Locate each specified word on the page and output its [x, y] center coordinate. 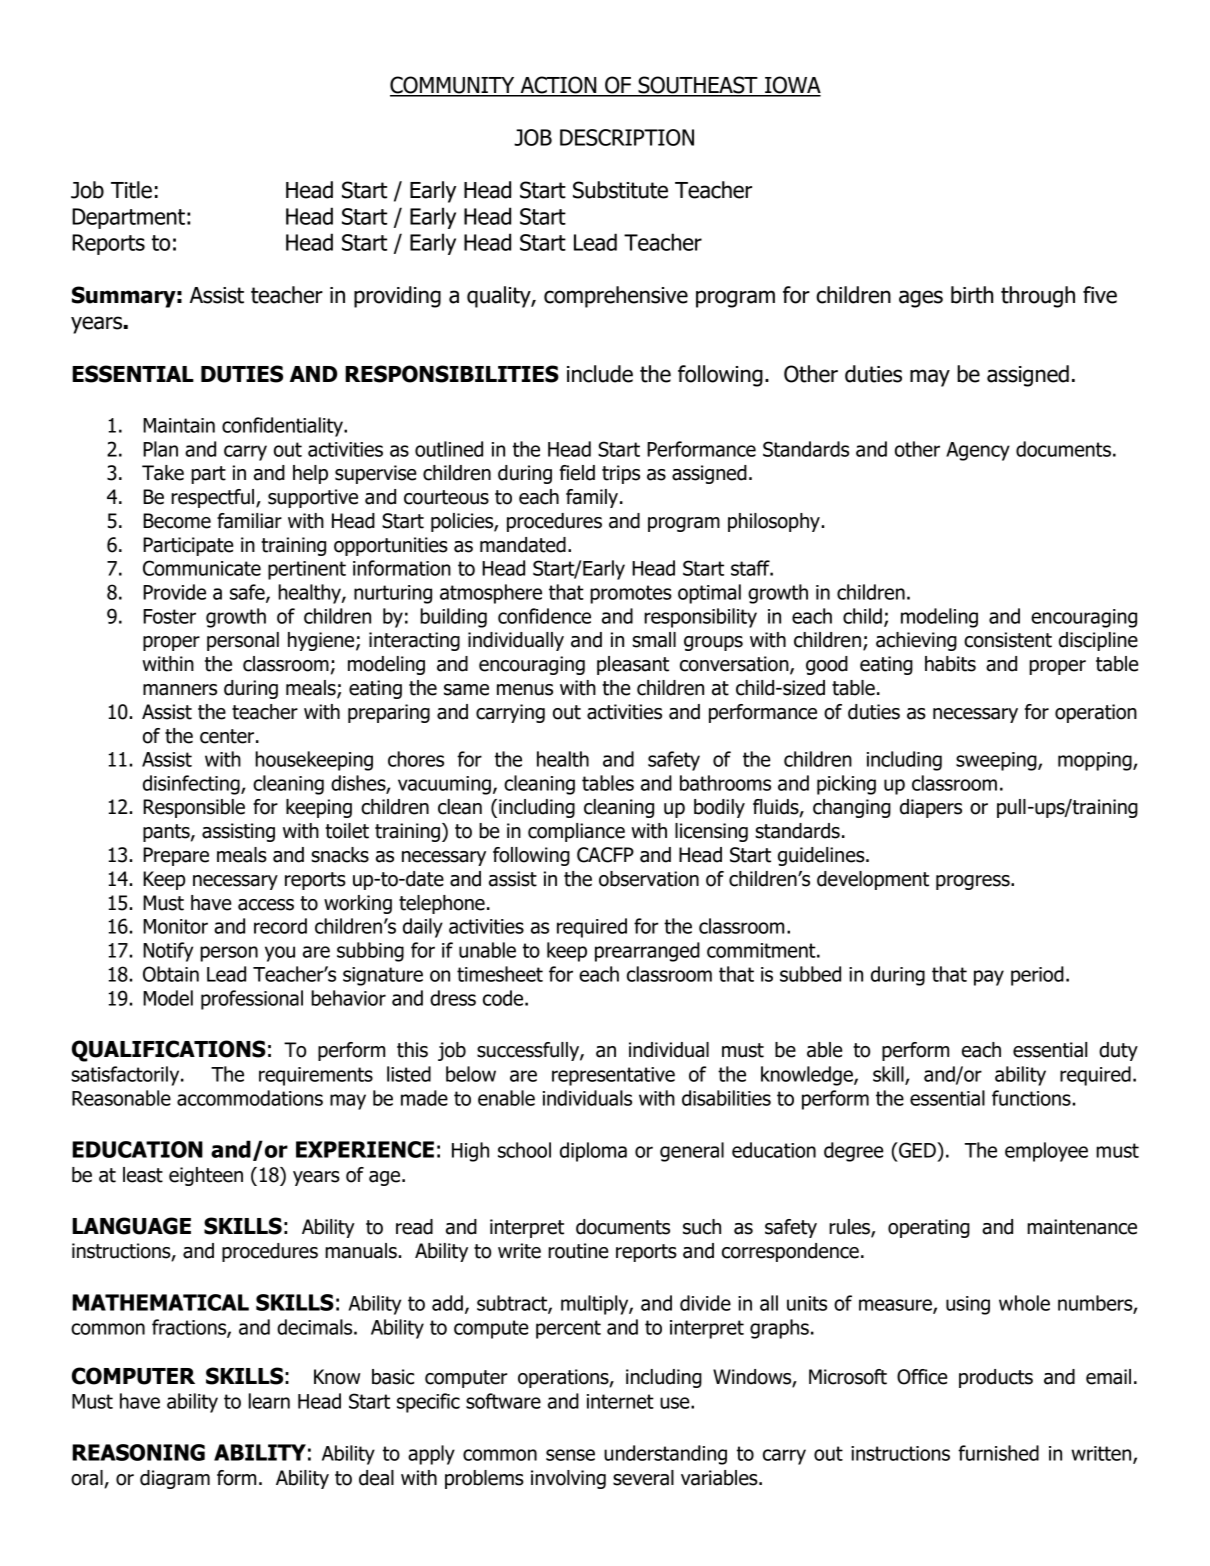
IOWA [792, 86]
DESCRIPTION [627, 137]
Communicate [202, 568]
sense [570, 1455]
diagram [175, 1479]
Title [131, 190]
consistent [1008, 640]
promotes [631, 594]
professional [252, 1000]
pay [989, 978]
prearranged [647, 952]
